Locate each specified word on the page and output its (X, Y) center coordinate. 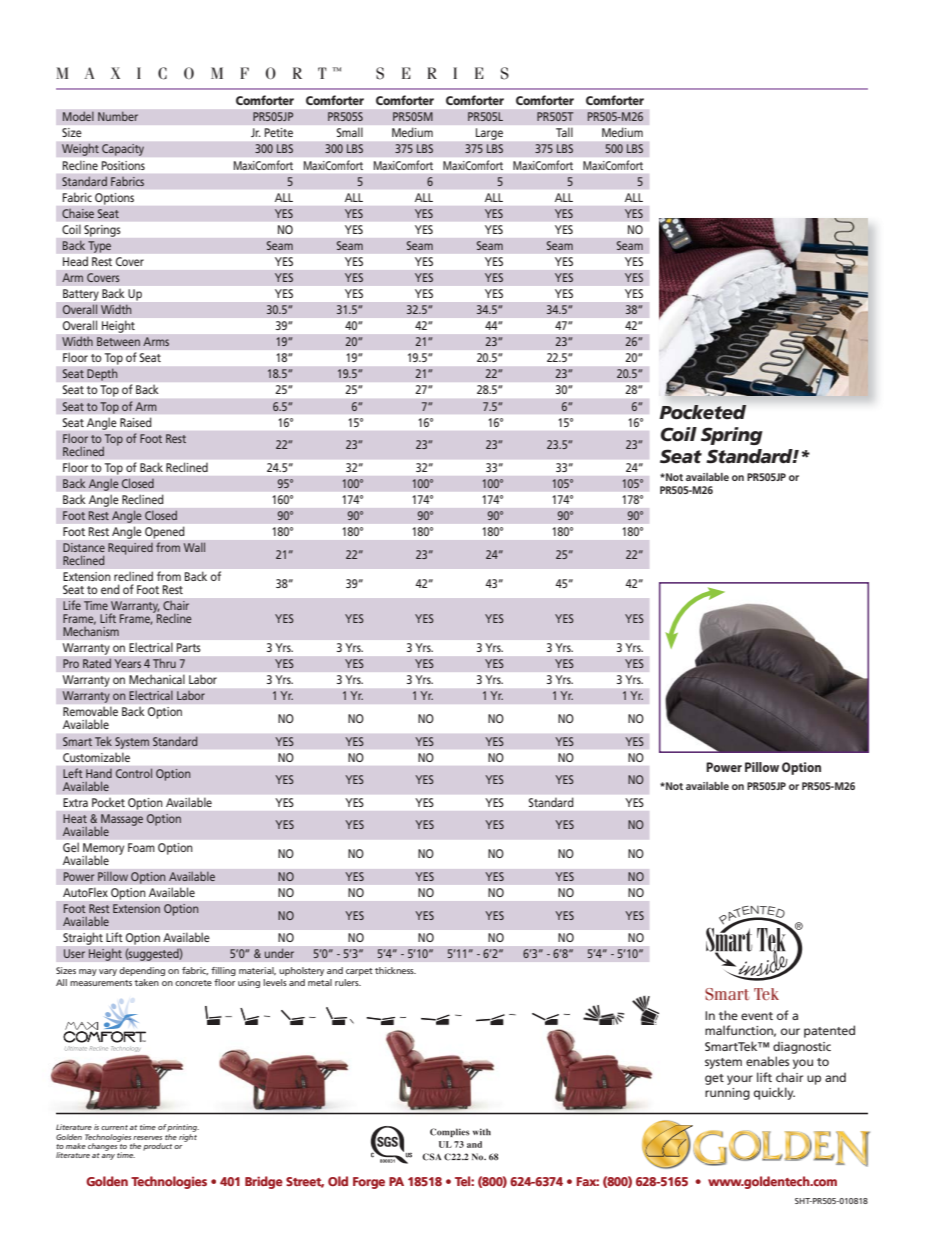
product (157, 1147)
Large (489, 134)
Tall (564, 132)
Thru (164, 663)
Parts (188, 647)
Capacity (122, 149)
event (757, 1016)
